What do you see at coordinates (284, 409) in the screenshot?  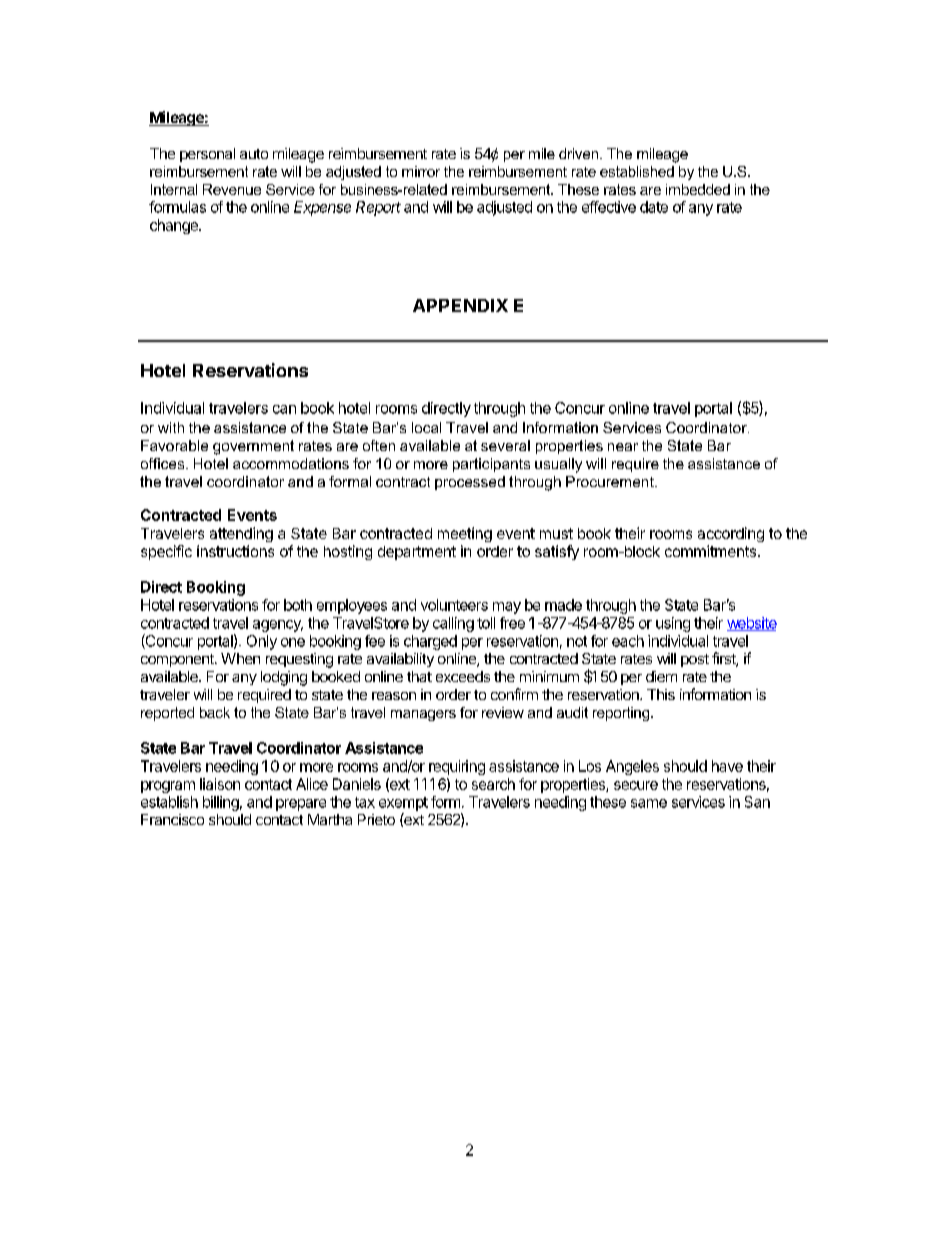 I see `can` at bounding box center [284, 409].
